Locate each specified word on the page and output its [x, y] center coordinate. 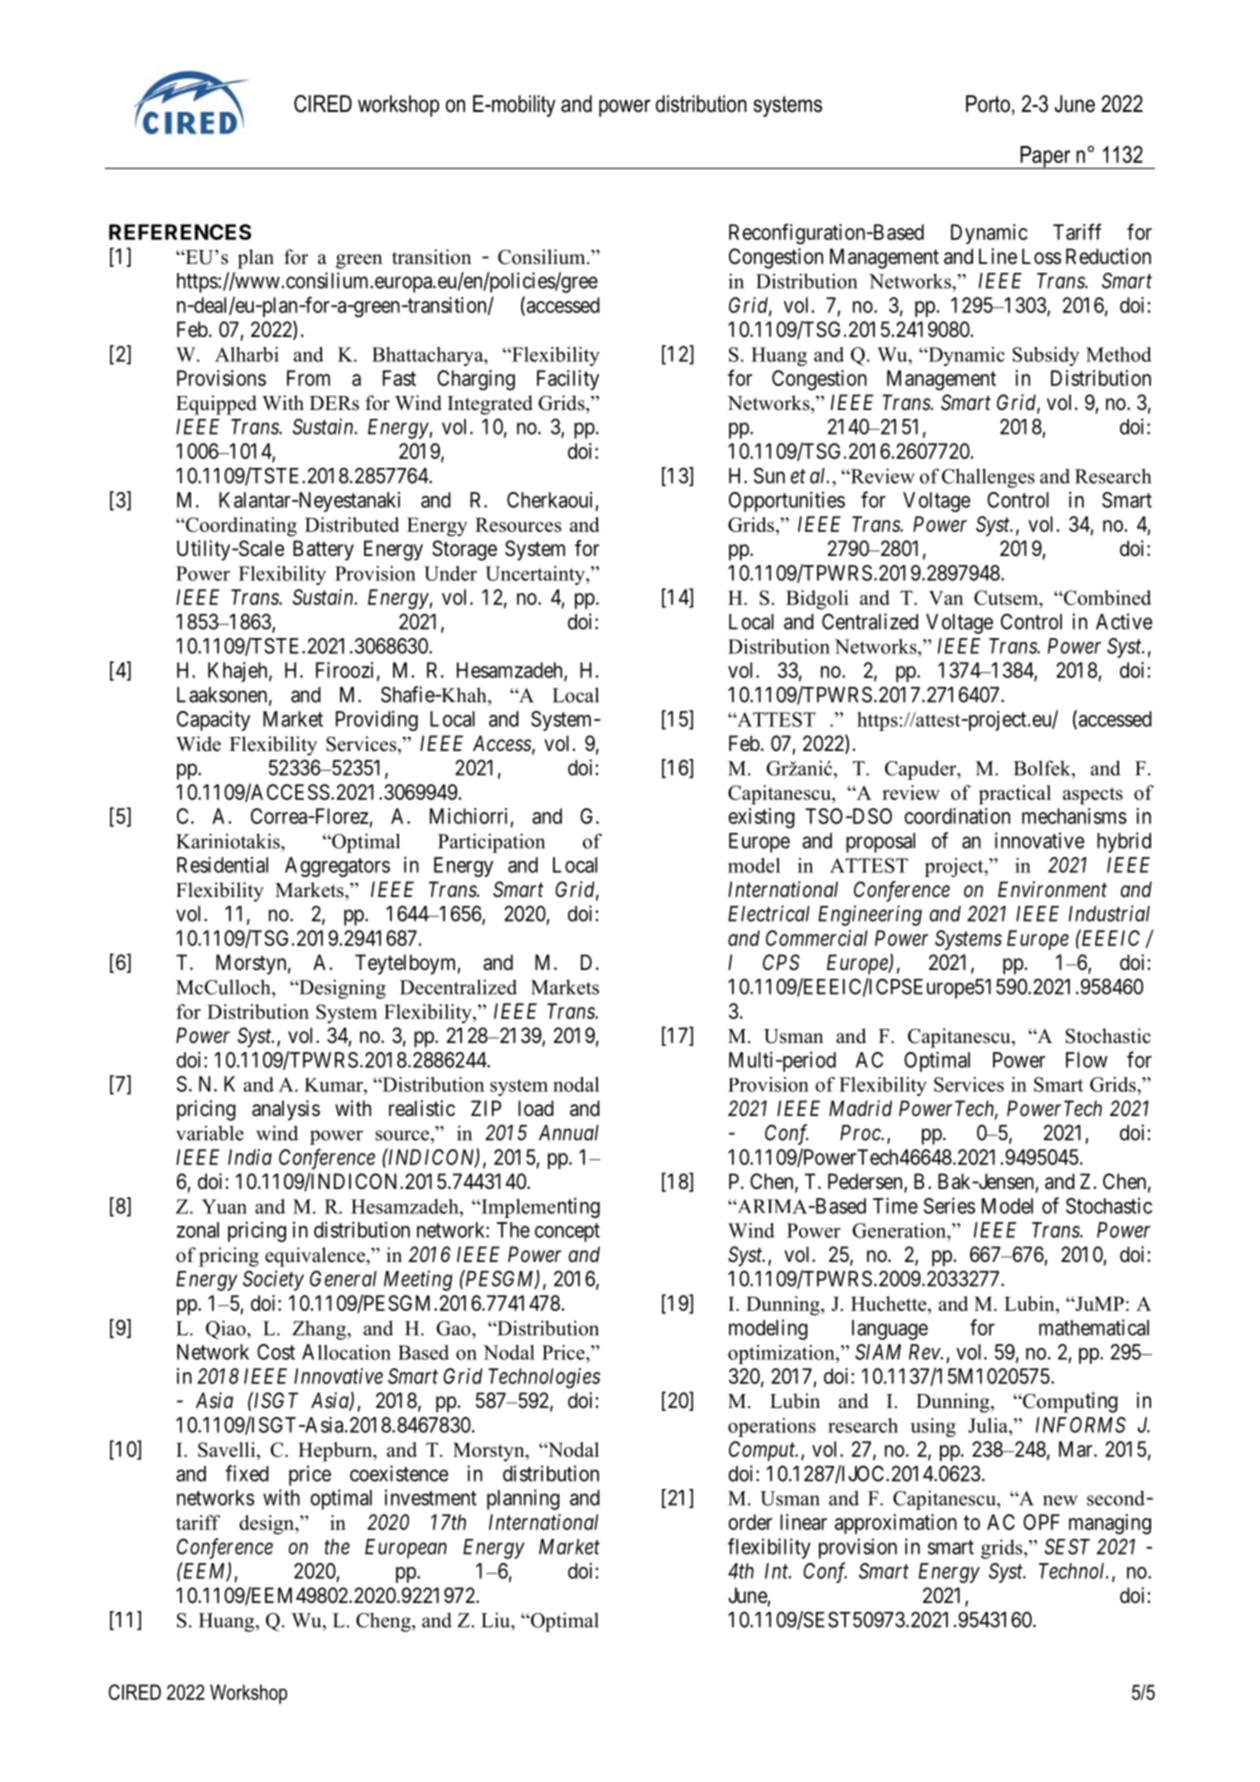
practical [1015, 795]
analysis [286, 1110]
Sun [769, 475]
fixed [247, 1473]
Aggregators [337, 867]
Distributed [352, 524]
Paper [1045, 157]
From [308, 378]
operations [772, 1427]
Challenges [988, 478]
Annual [569, 1133]
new [1060, 1500]
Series [949, 1205]
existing [761, 818]
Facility [568, 380]
